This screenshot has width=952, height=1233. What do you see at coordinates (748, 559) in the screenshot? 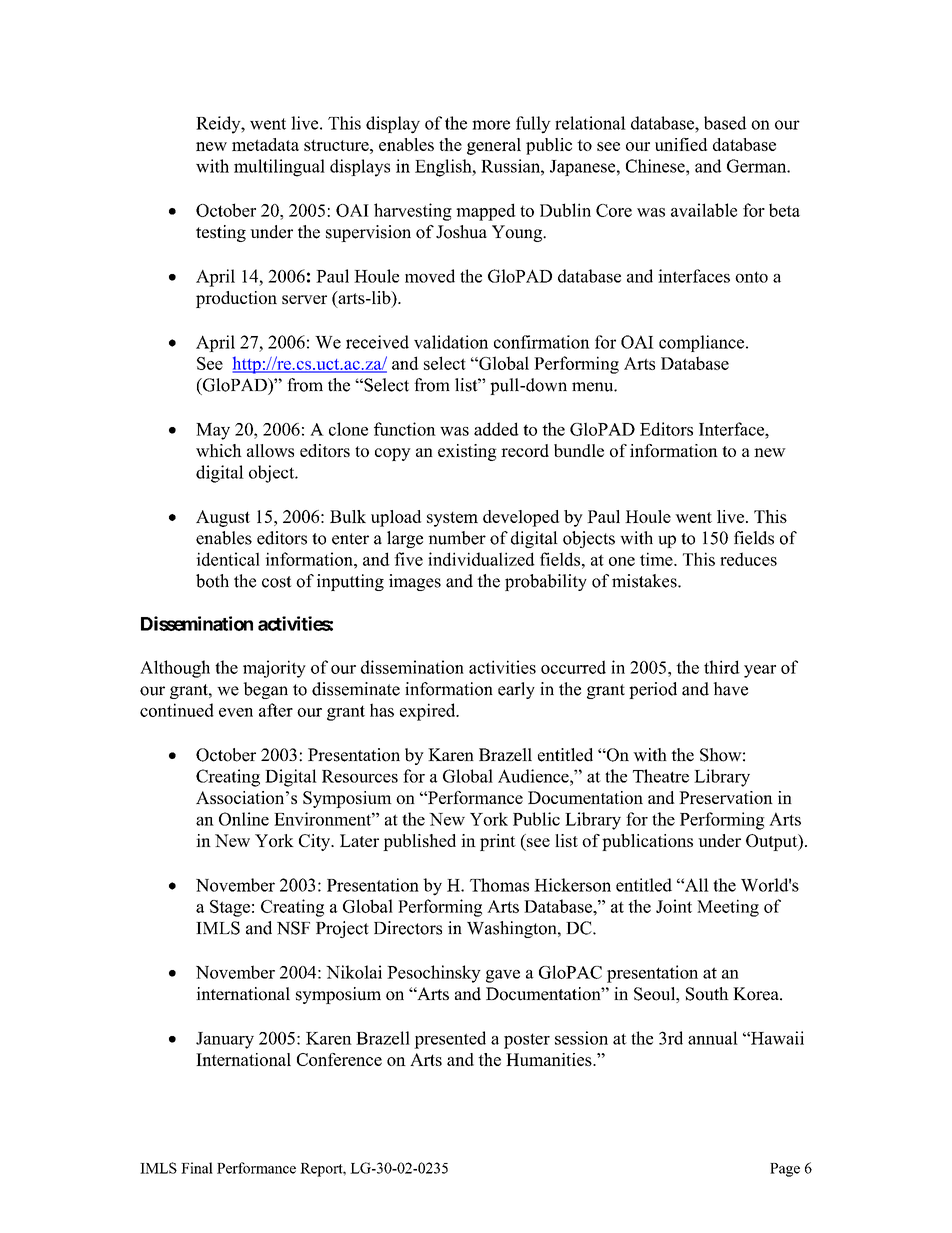
I see `reduces` at bounding box center [748, 559].
